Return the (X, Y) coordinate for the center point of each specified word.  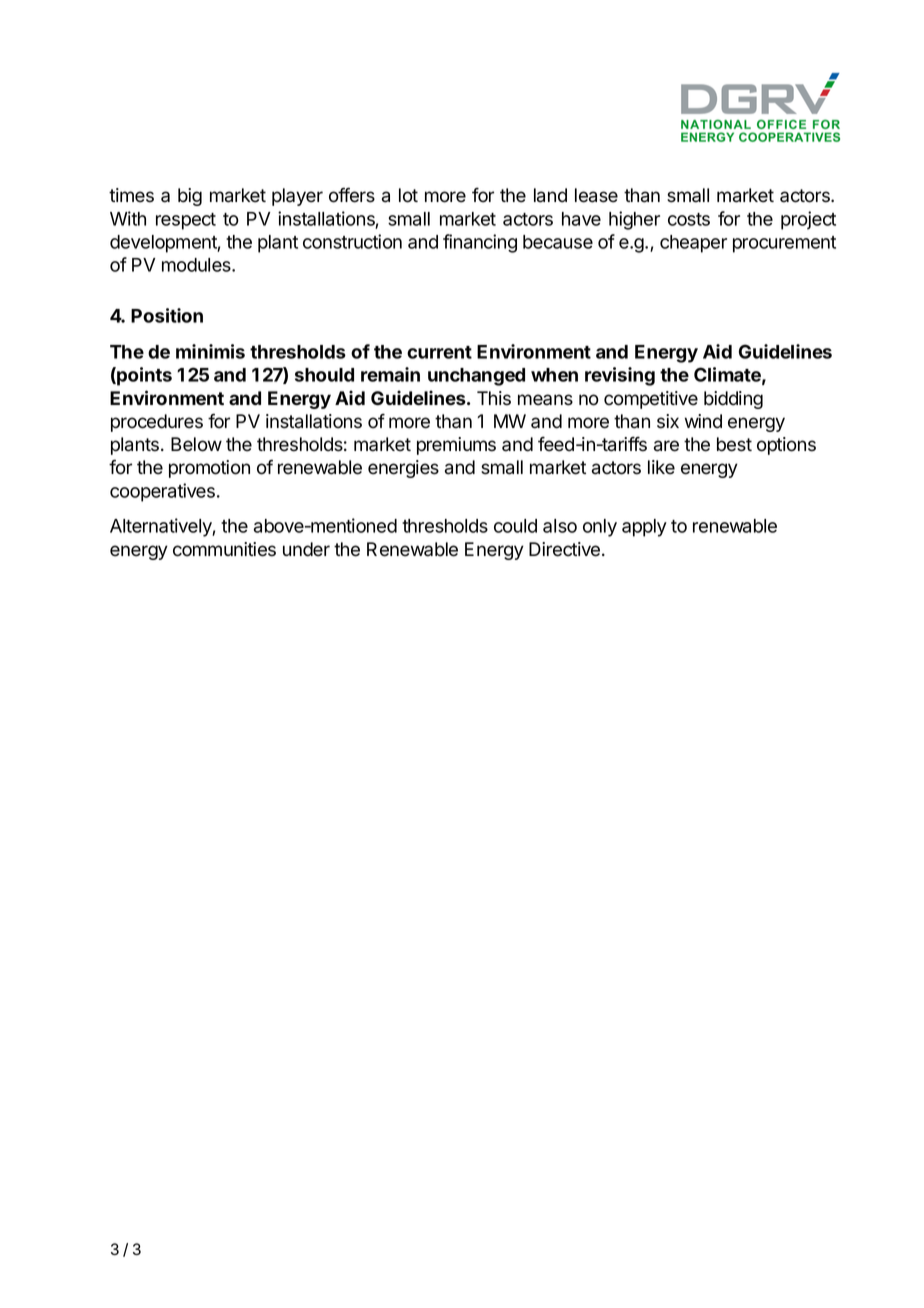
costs (689, 219)
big (190, 197)
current (439, 352)
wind (703, 421)
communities (224, 549)
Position (167, 315)
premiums (456, 446)
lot (408, 195)
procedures (157, 423)
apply (644, 528)
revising (620, 376)
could (515, 526)
